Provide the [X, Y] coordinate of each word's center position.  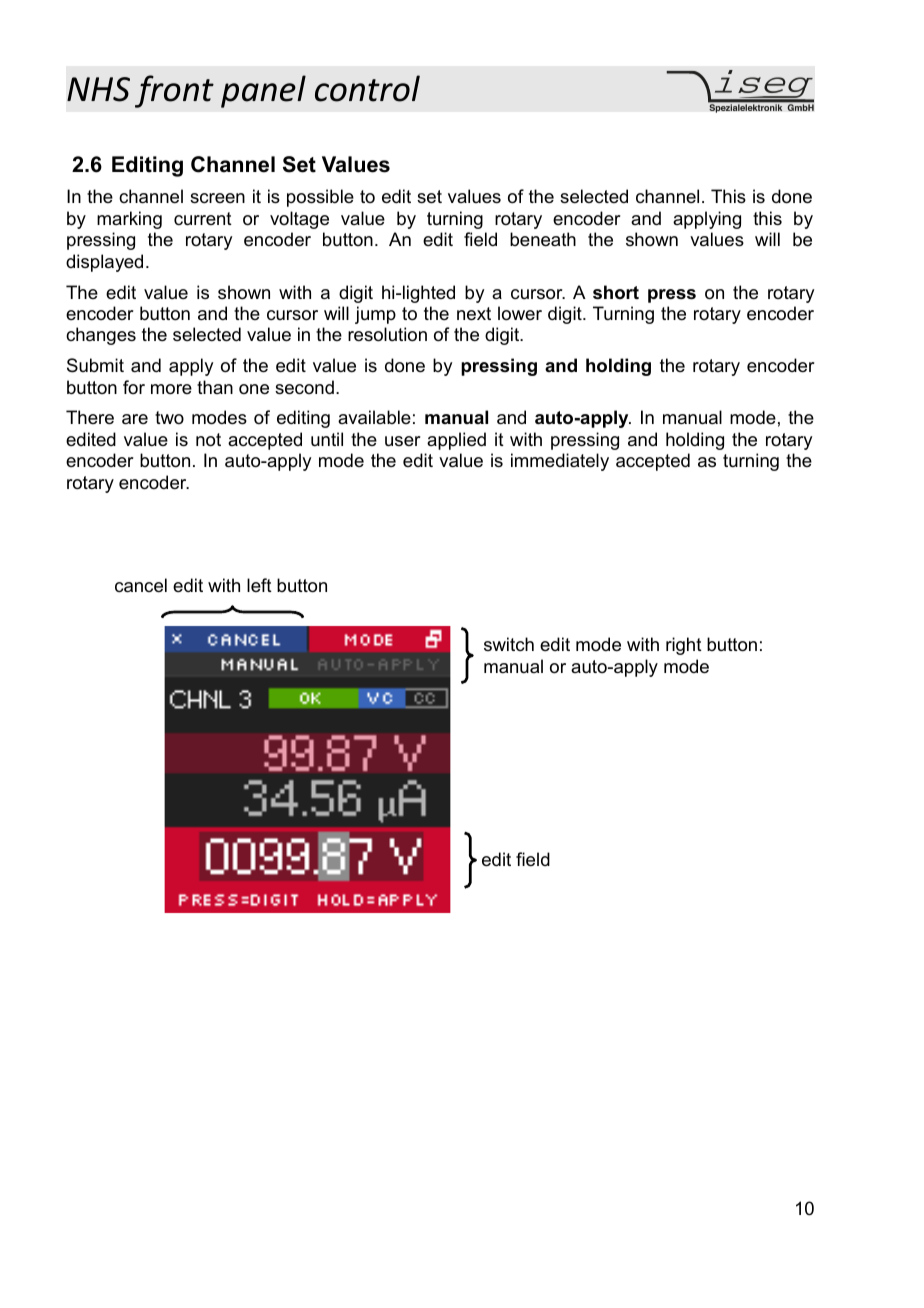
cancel [141, 585]
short [616, 292]
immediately [560, 462]
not [208, 440]
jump [375, 315]
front [174, 91]
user [402, 441]
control [367, 88]
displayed [104, 263]
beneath [543, 239]
